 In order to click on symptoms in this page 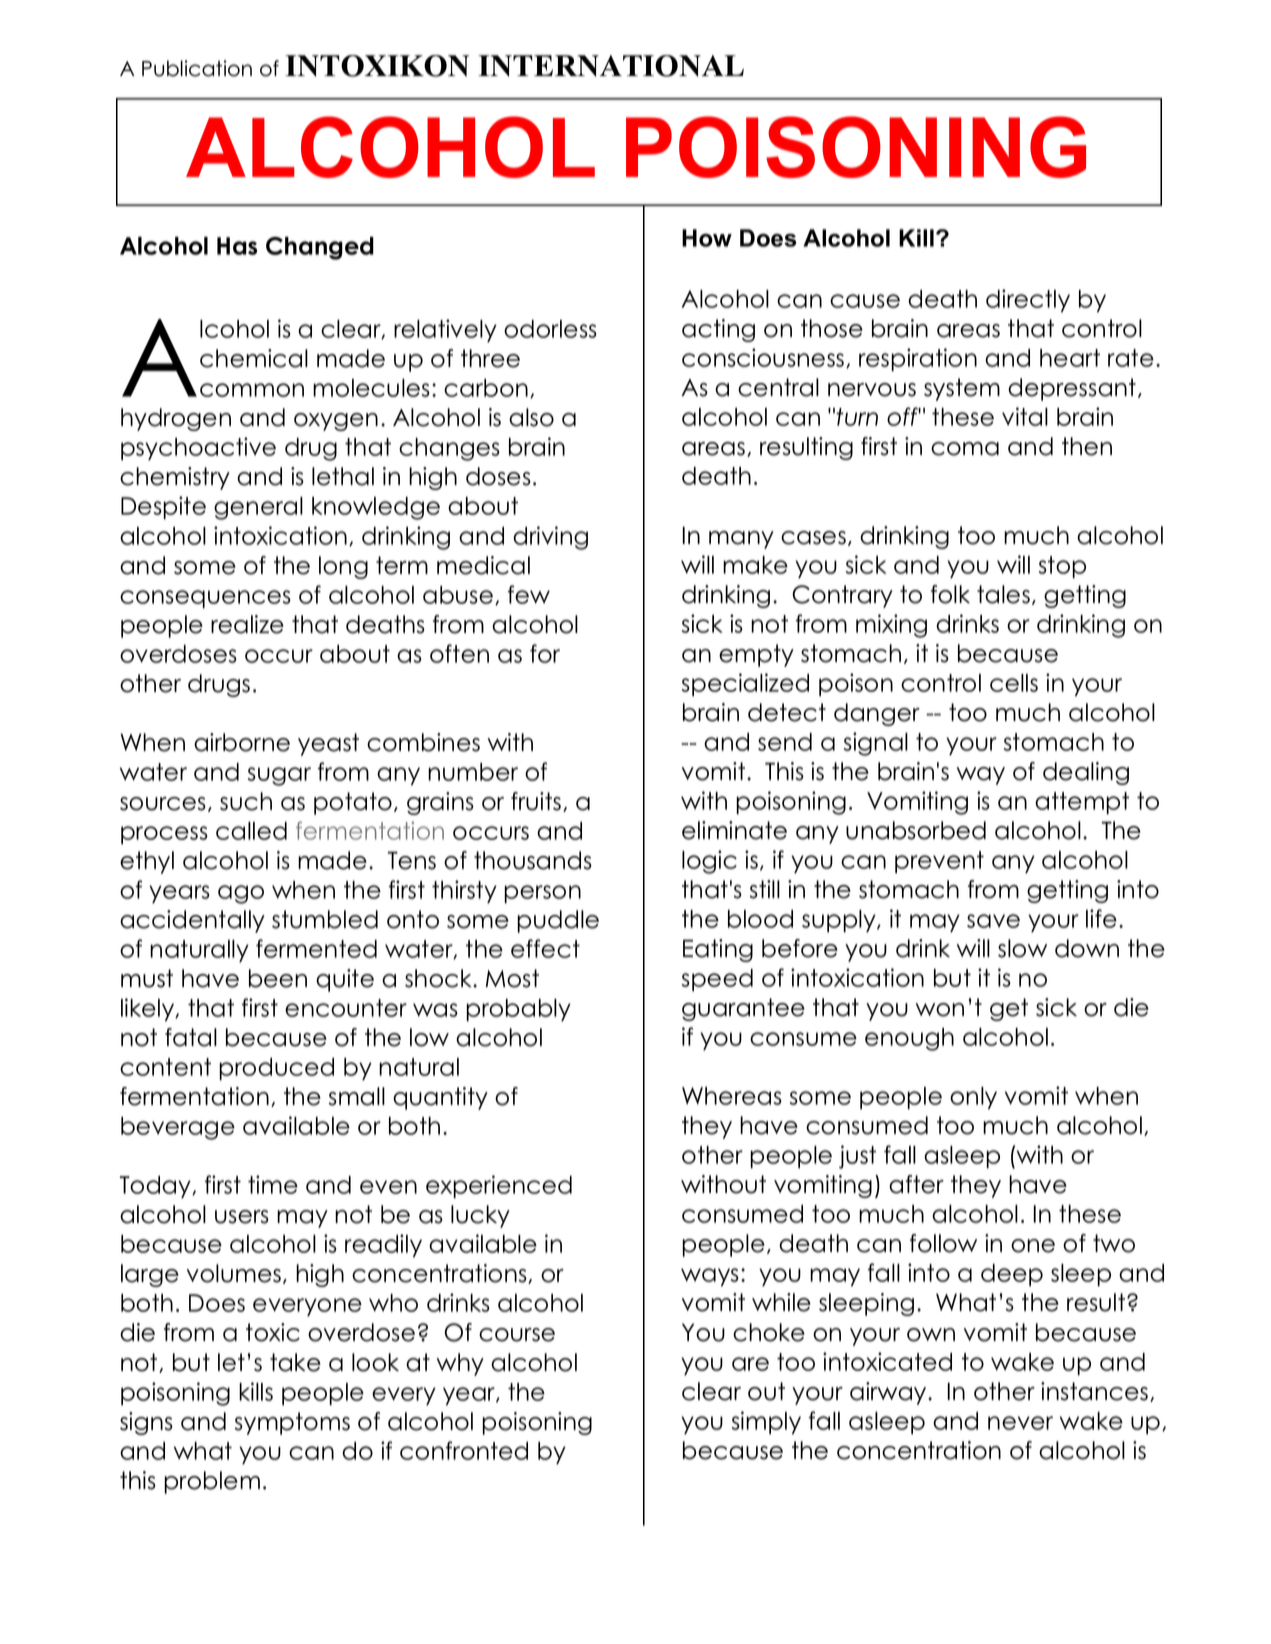, I will do `click(292, 1423)`.
